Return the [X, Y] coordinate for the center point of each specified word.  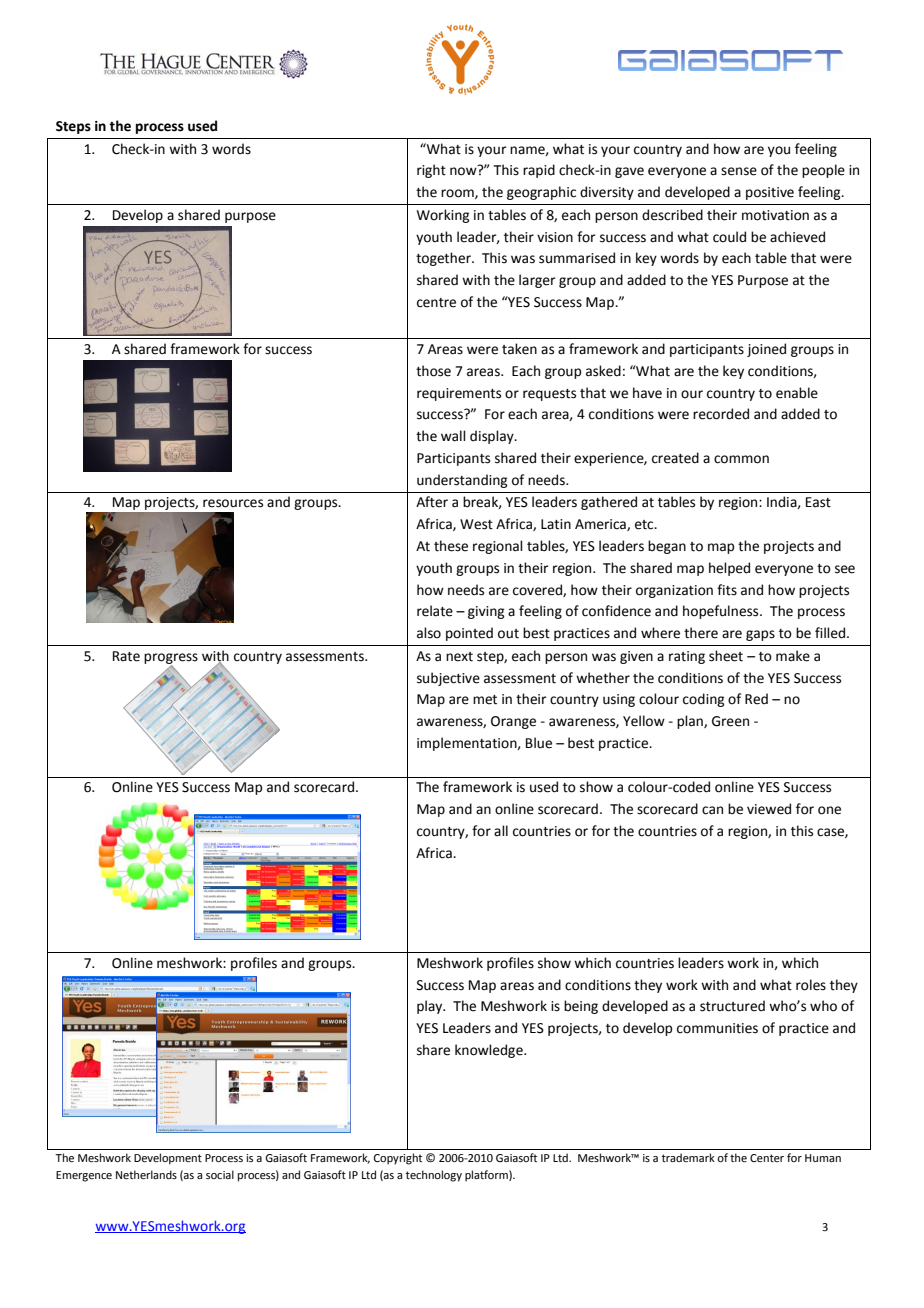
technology [434, 1176]
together [444, 259]
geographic [541, 193]
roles [811, 985]
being [581, 1007]
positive [770, 193]
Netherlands [146, 1174]
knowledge [490, 1051]
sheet [726, 656]
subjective [448, 679]
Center [767, 1158]
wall [453, 436]
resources [233, 503]
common [741, 459]
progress [171, 659]
